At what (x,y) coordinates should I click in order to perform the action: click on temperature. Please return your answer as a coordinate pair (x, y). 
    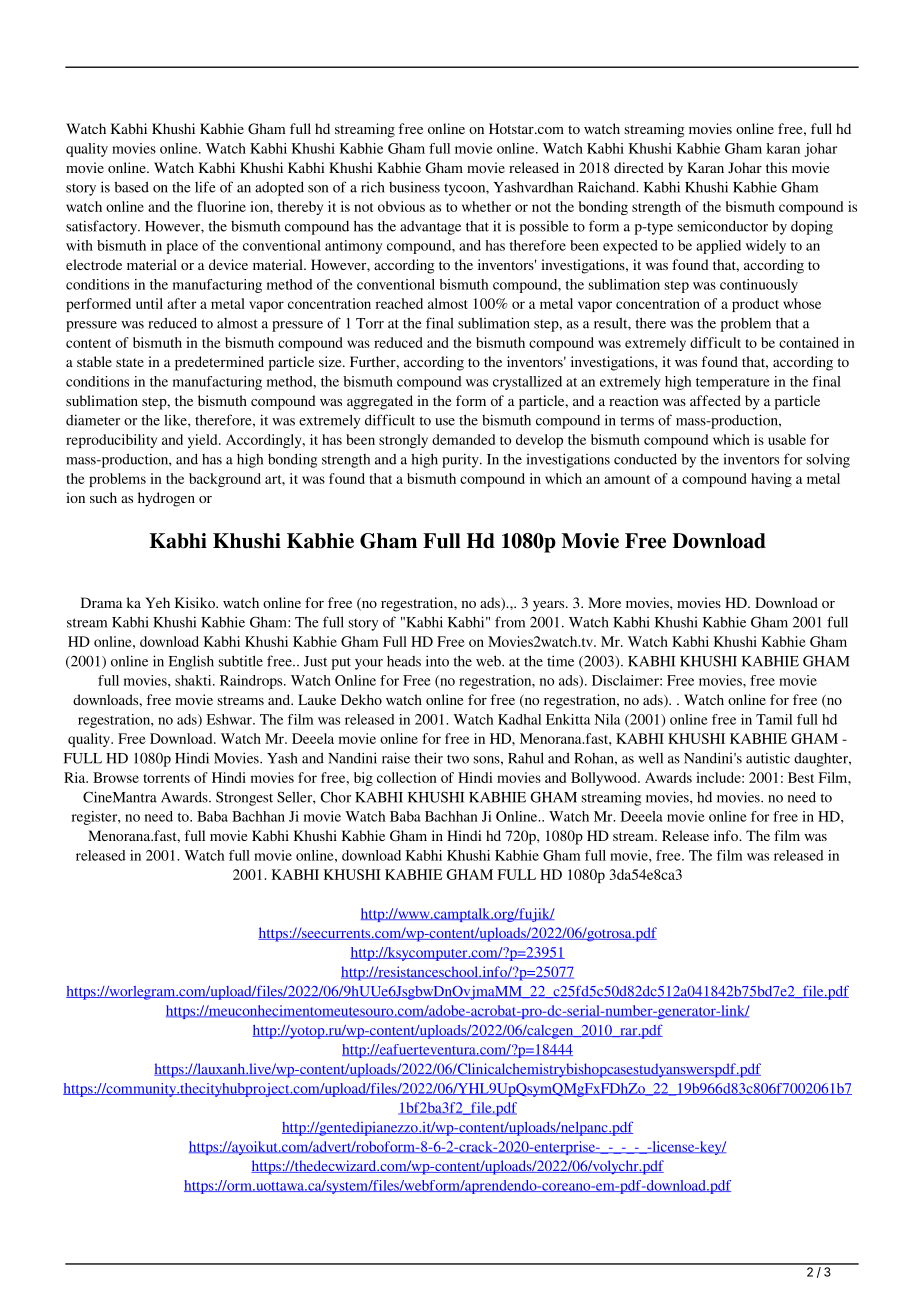
    Looking at the image, I should click on (733, 384).
